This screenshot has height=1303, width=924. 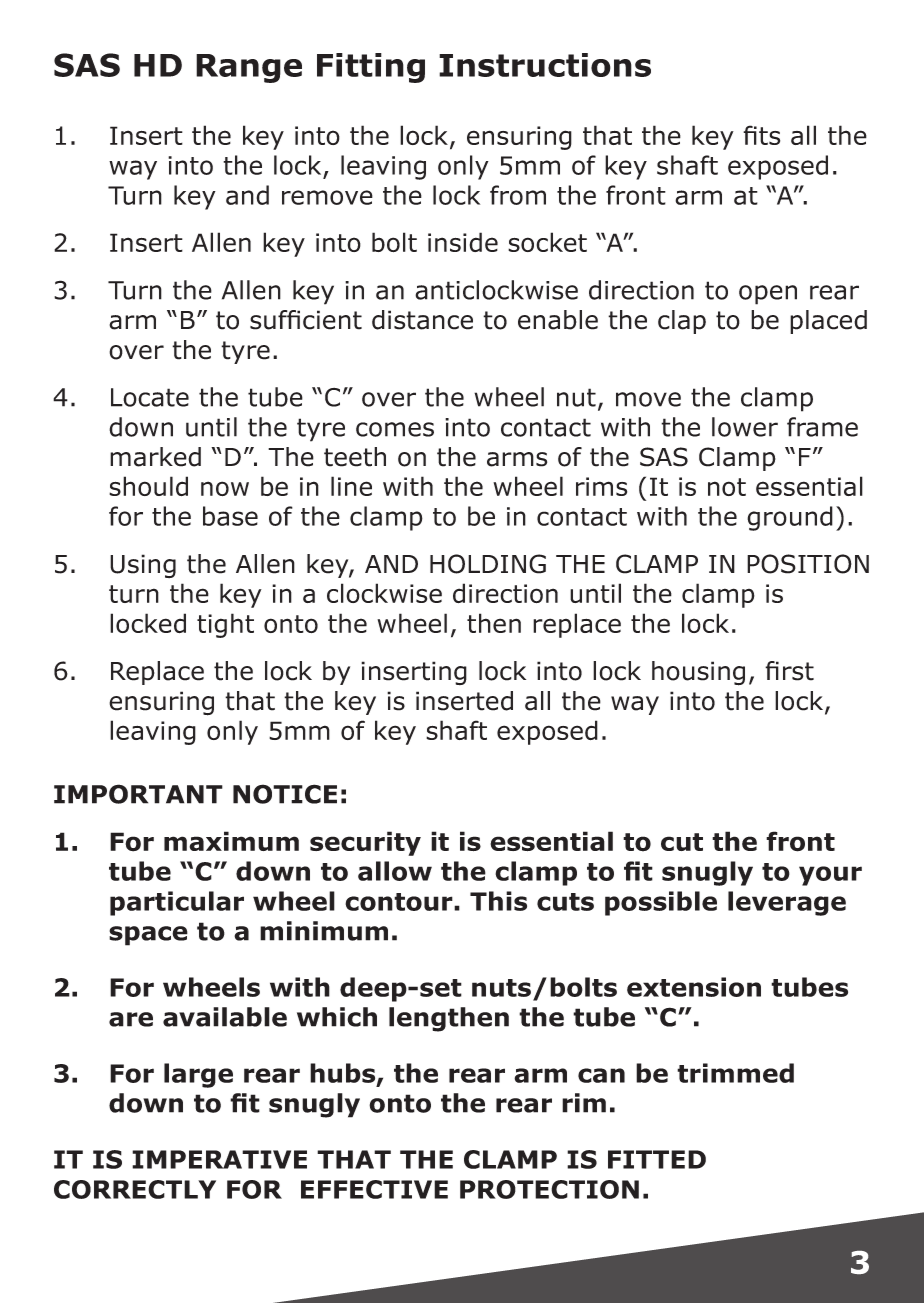 What do you see at coordinates (545, 65) in the screenshot?
I see `Instructions` at bounding box center [545, 65].
